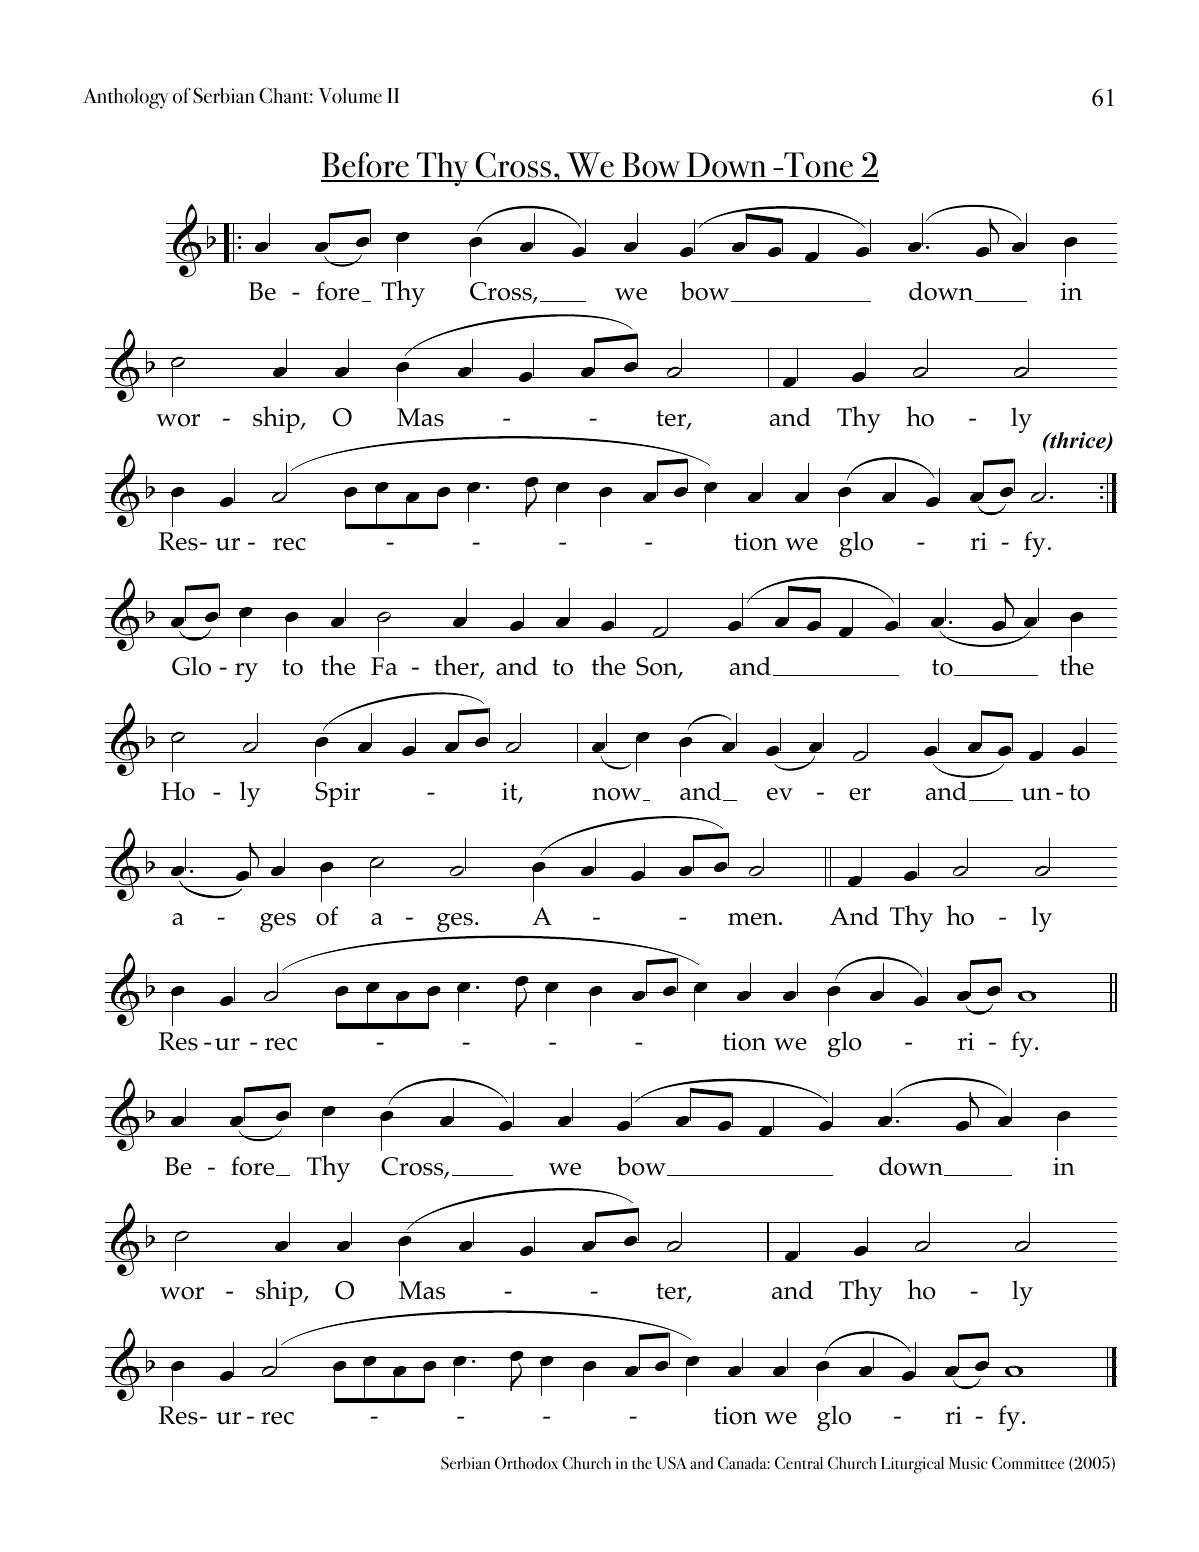 Image resolution: width=1199 pixels, height=1552 pixels. What do you see at coordinates (912, 1465) in the screenshot?
I see `Liturgical` at bounding box center [912, 1465].
